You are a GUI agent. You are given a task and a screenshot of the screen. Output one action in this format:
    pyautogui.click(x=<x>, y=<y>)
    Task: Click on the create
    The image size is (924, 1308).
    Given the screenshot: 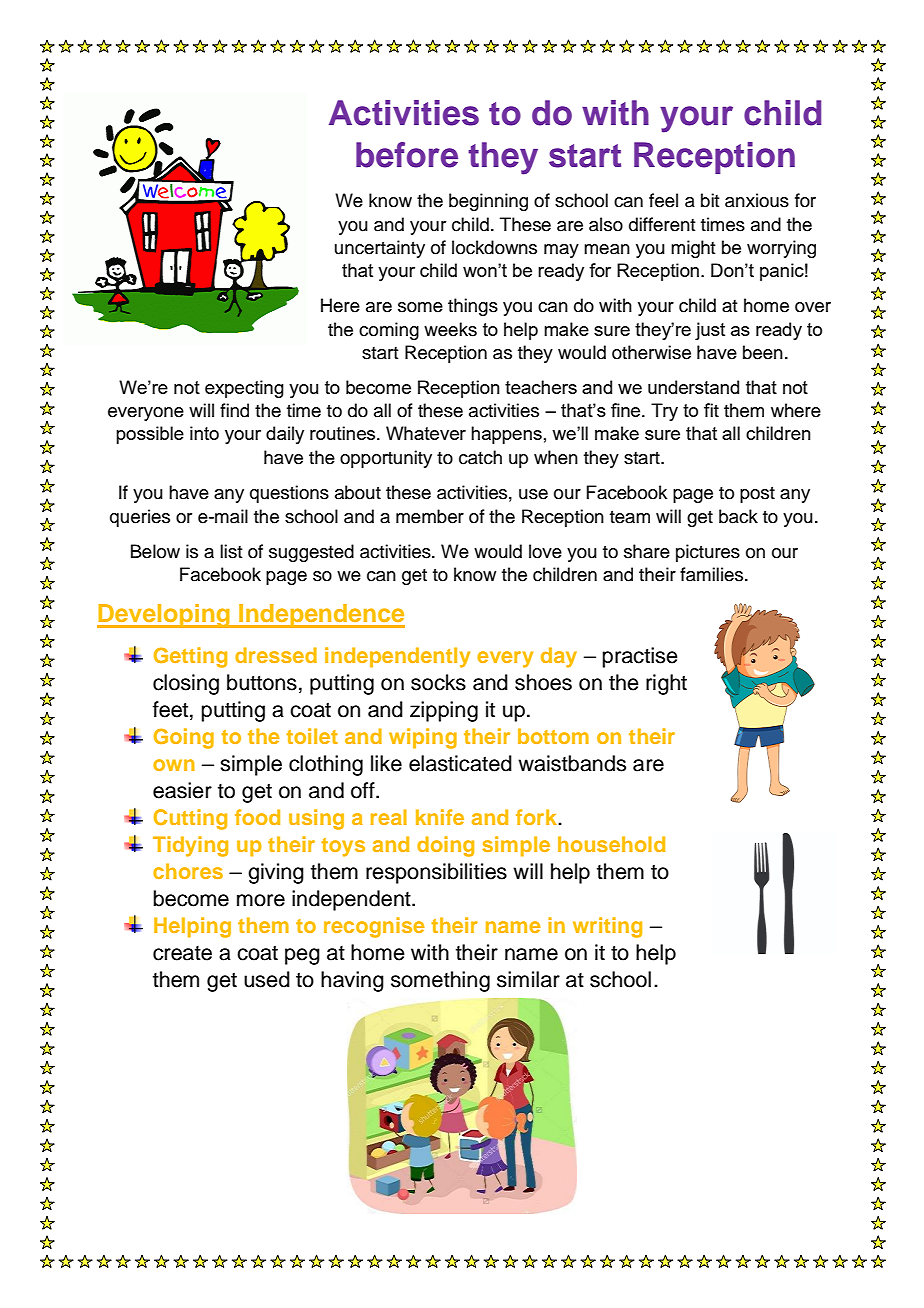 What is the action you would take?
    pyautogui.click(x=182, y=953)
